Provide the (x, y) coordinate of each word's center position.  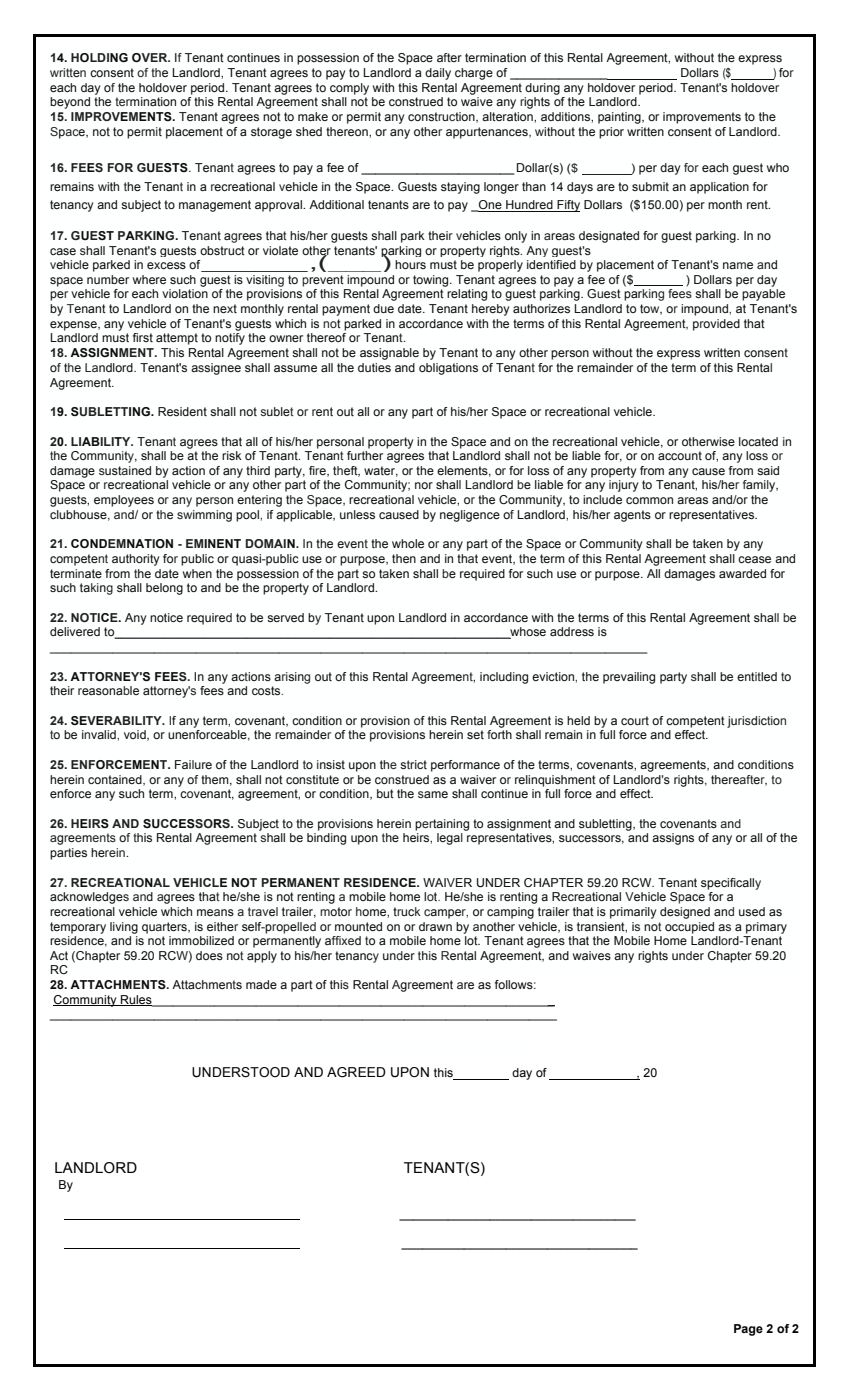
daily (438, 74)
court (635, 720)
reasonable (108, 690)
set (475, 734)
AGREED (356, 1072)
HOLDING (99, 57)
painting (620, 118)
